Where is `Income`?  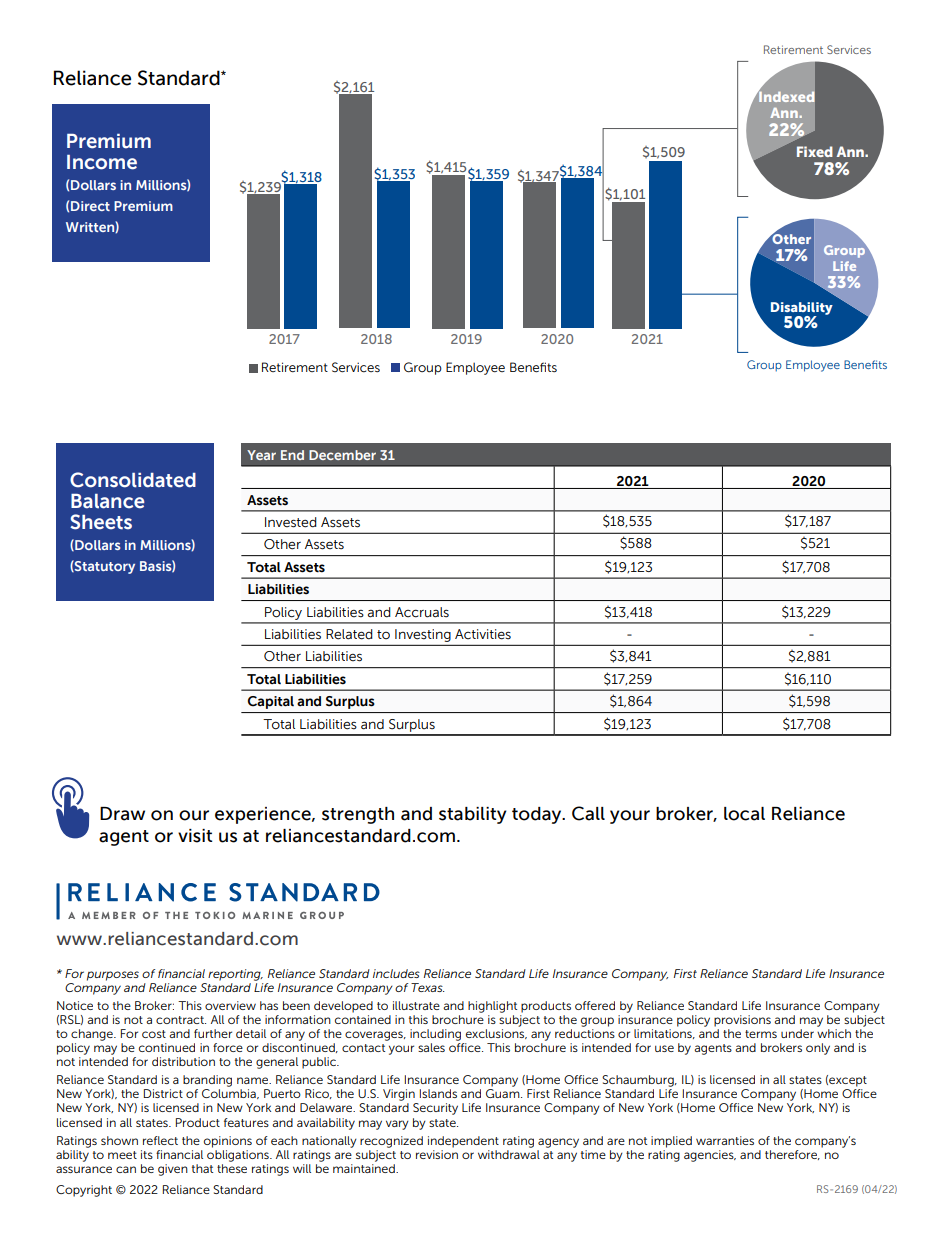 Income is located at coordinates (102, 162).
